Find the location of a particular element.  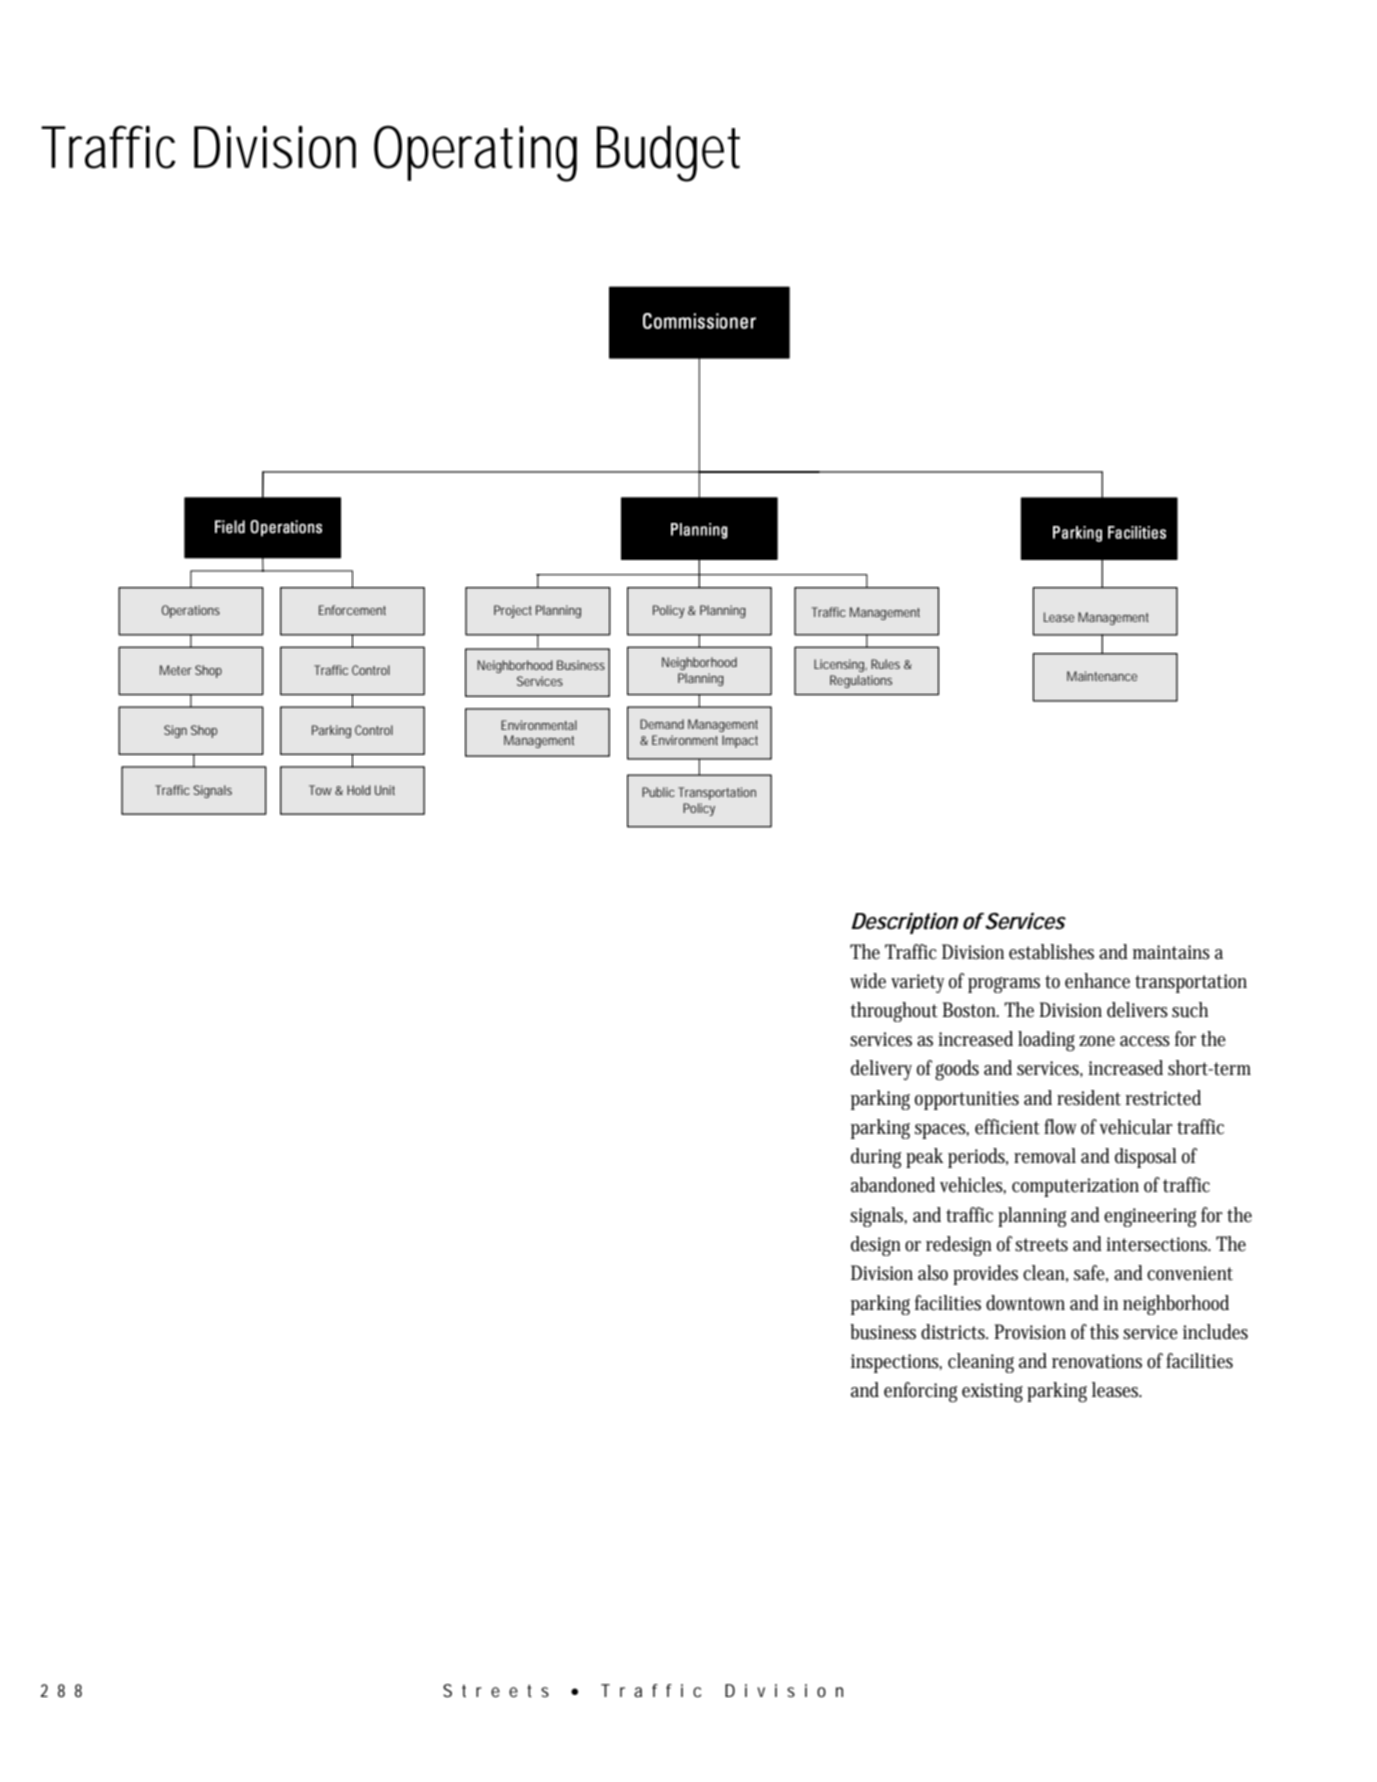

Project is located at coordinates (513, 611).
